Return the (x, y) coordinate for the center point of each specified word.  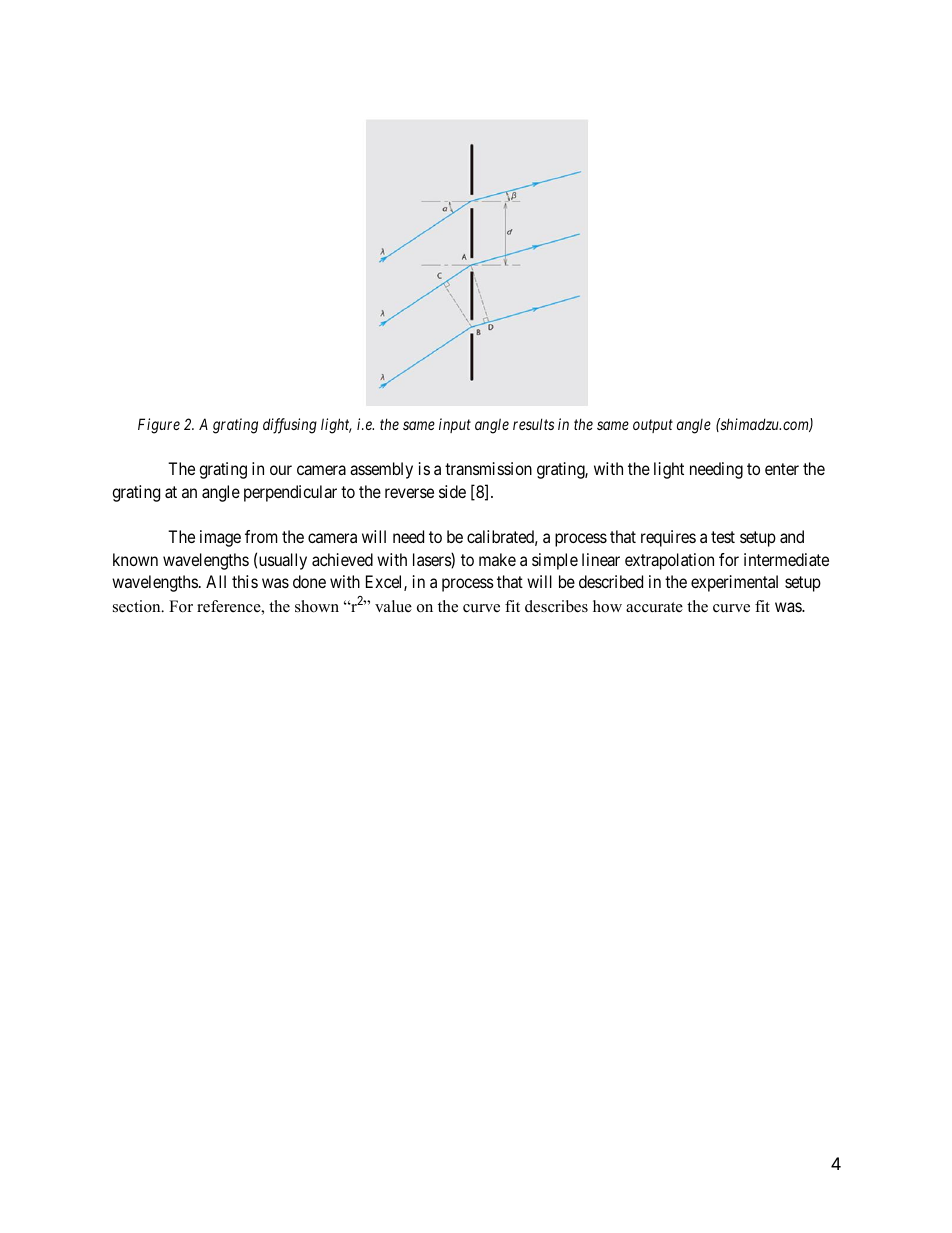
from (261, 536)
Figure (159, 426)
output (653, 426)
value (393, 606)
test (723, 537)
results (533, 424)
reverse (409, 493)
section (138, 606)
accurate (654, 607)
